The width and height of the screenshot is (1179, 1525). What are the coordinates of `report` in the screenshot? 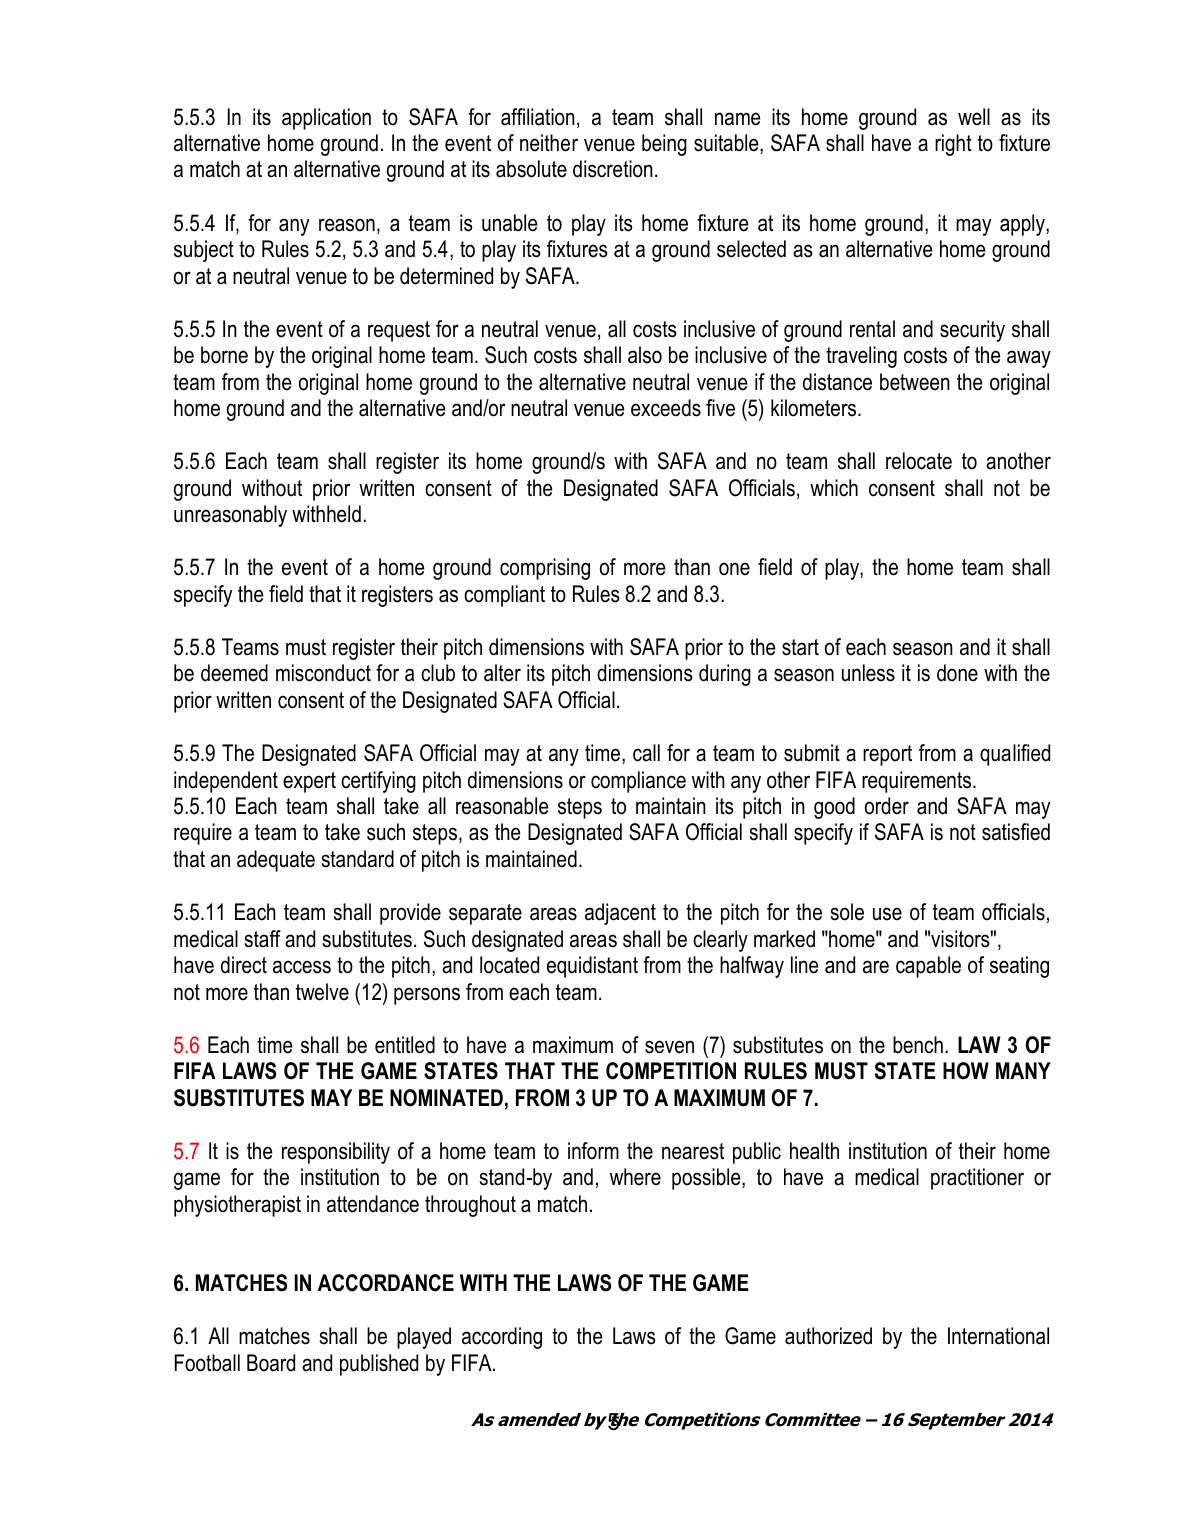 It's located at (887, 755).
